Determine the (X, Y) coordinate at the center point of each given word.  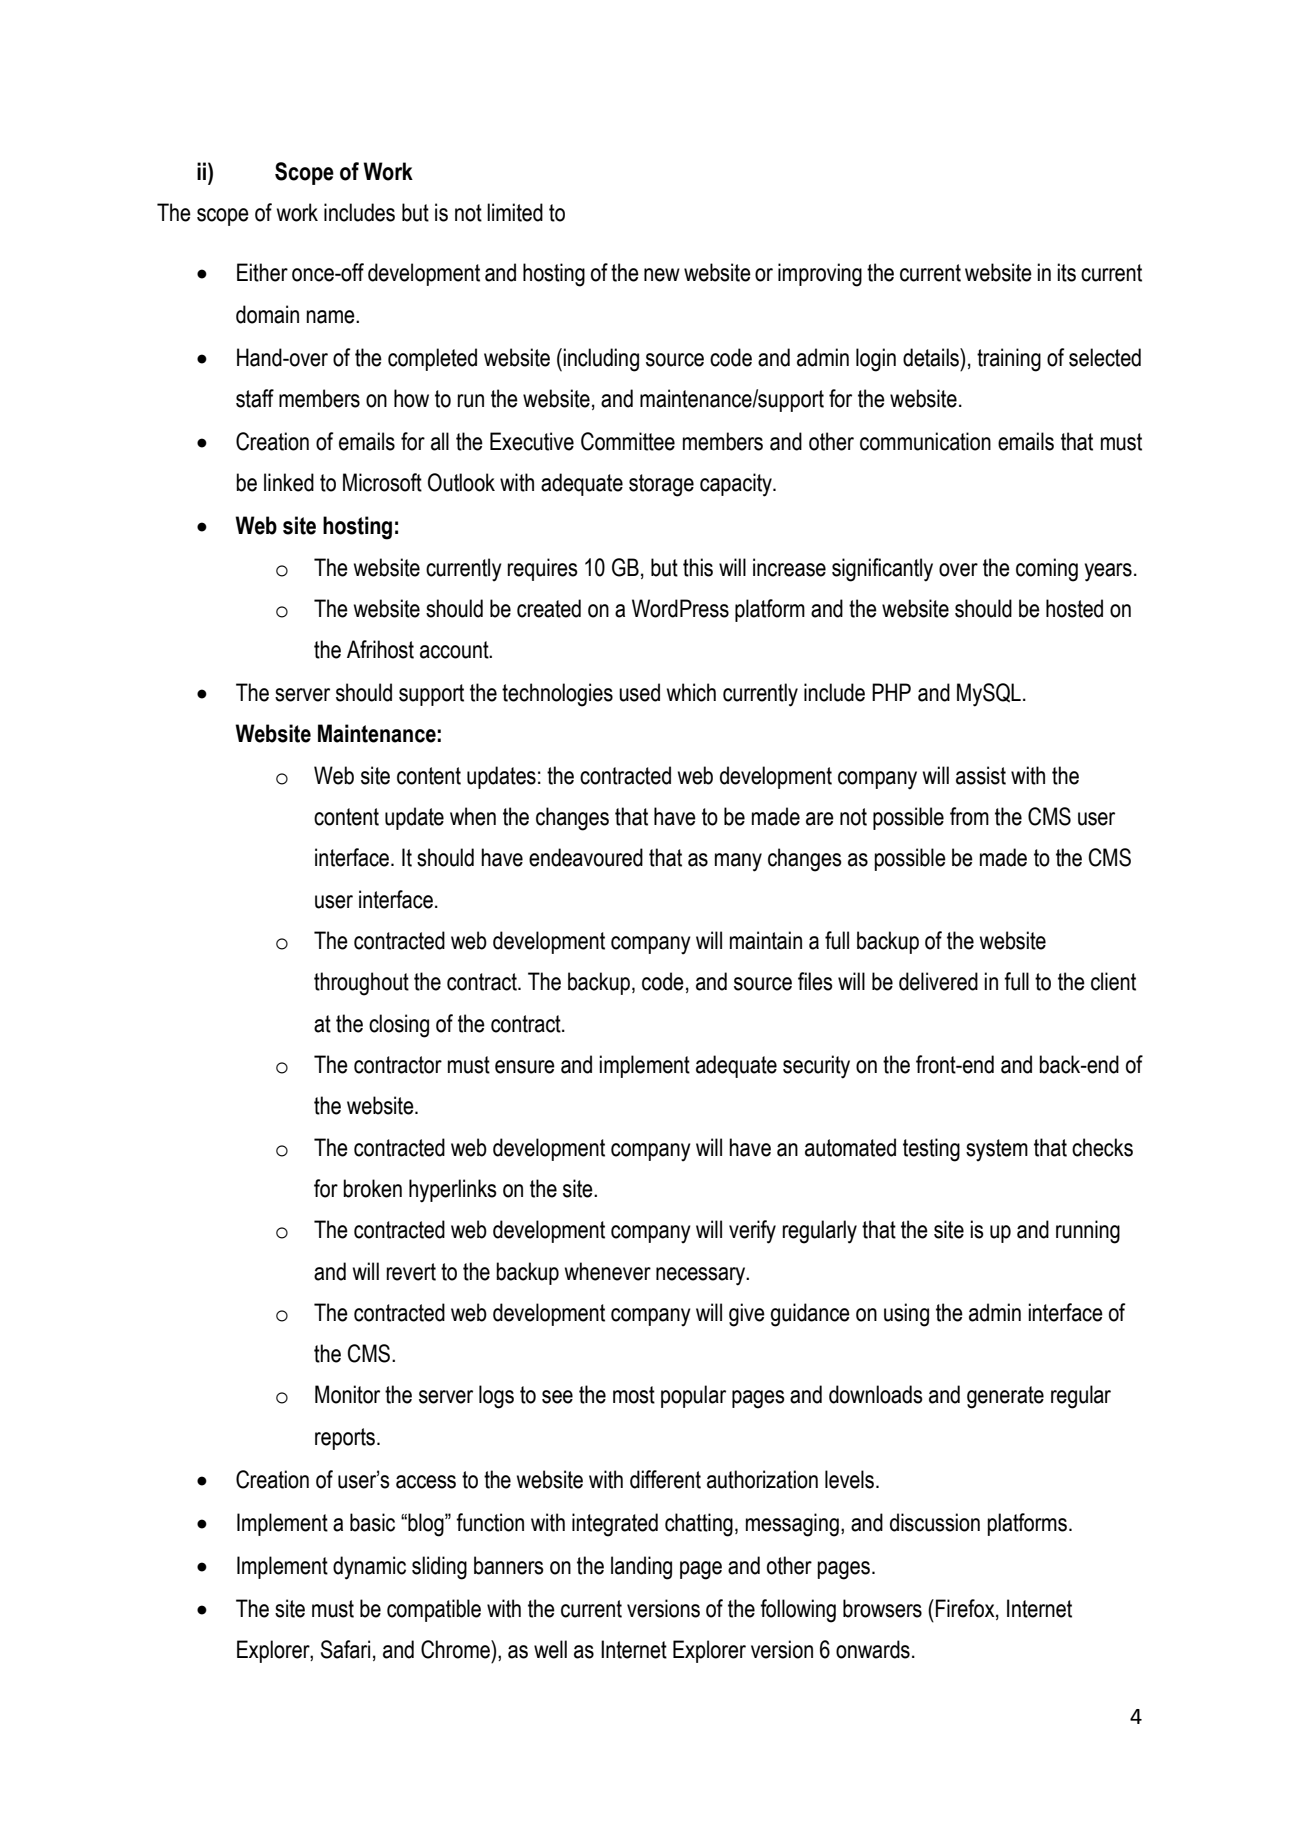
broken (372, 1188)
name (331, 317)
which (691, 692)
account (455, 650)
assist (981, 775)
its (1066, 272)
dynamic (369, 1568)
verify (752, 1232)
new (662, 275)
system (997, 1150)
